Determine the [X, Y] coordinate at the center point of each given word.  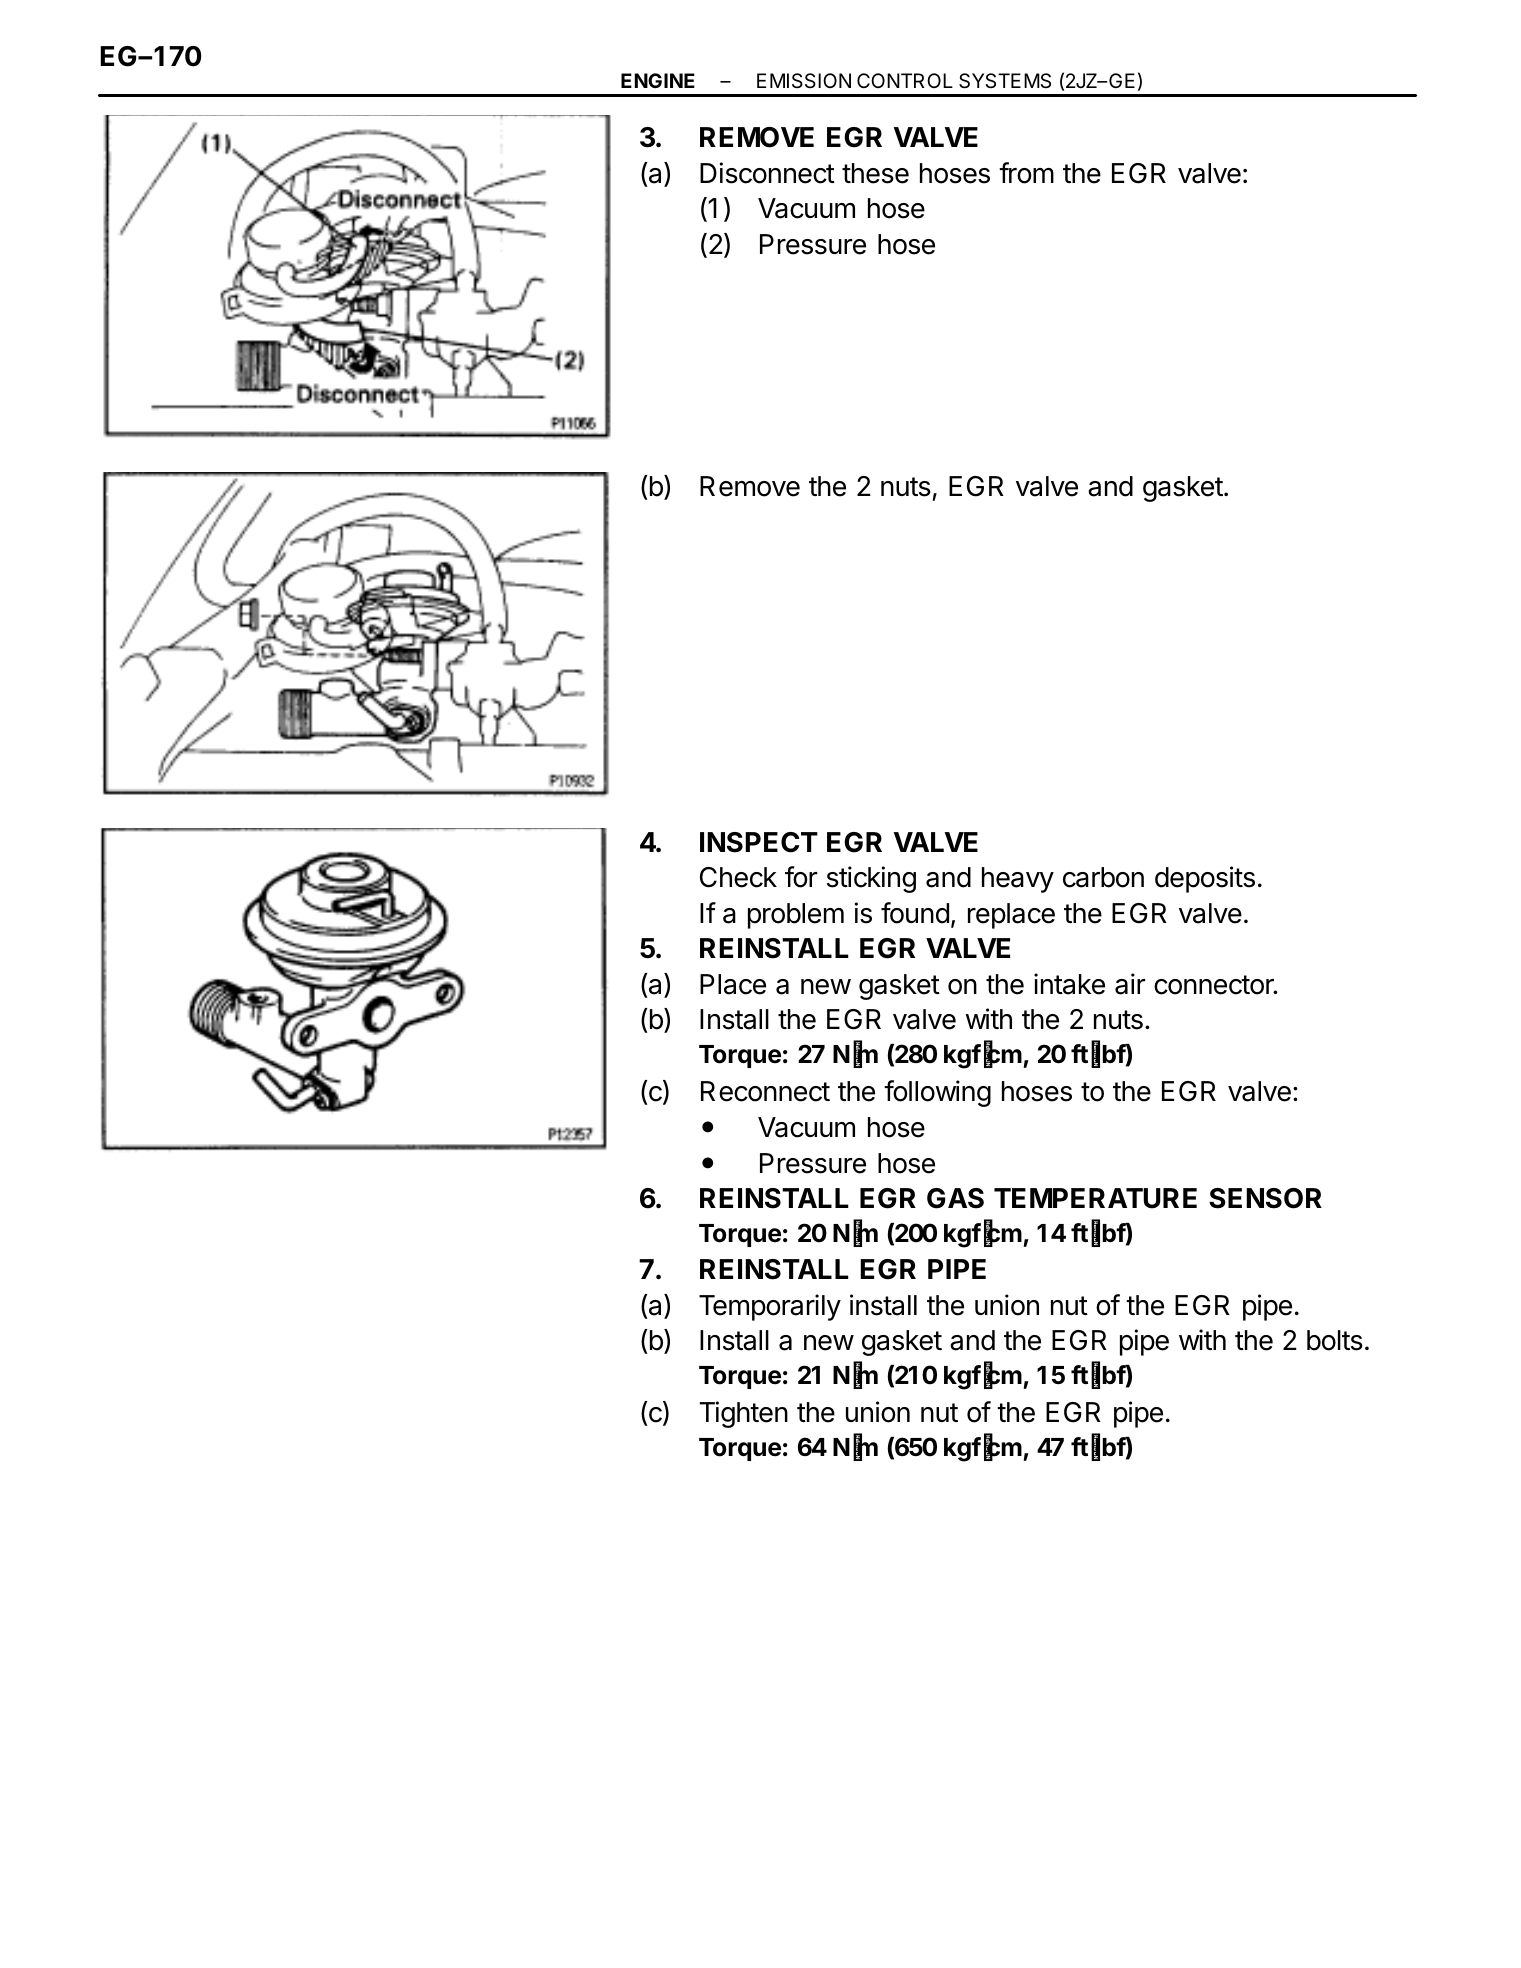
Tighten [744, 1414]
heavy [1018, 880]
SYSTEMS [1005, 81]
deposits [1205, 879]
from [1026, 173]
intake [1069, 984]
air [1130, 984]
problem [796, 916]
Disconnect [767, 173]
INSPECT [759, 842]
